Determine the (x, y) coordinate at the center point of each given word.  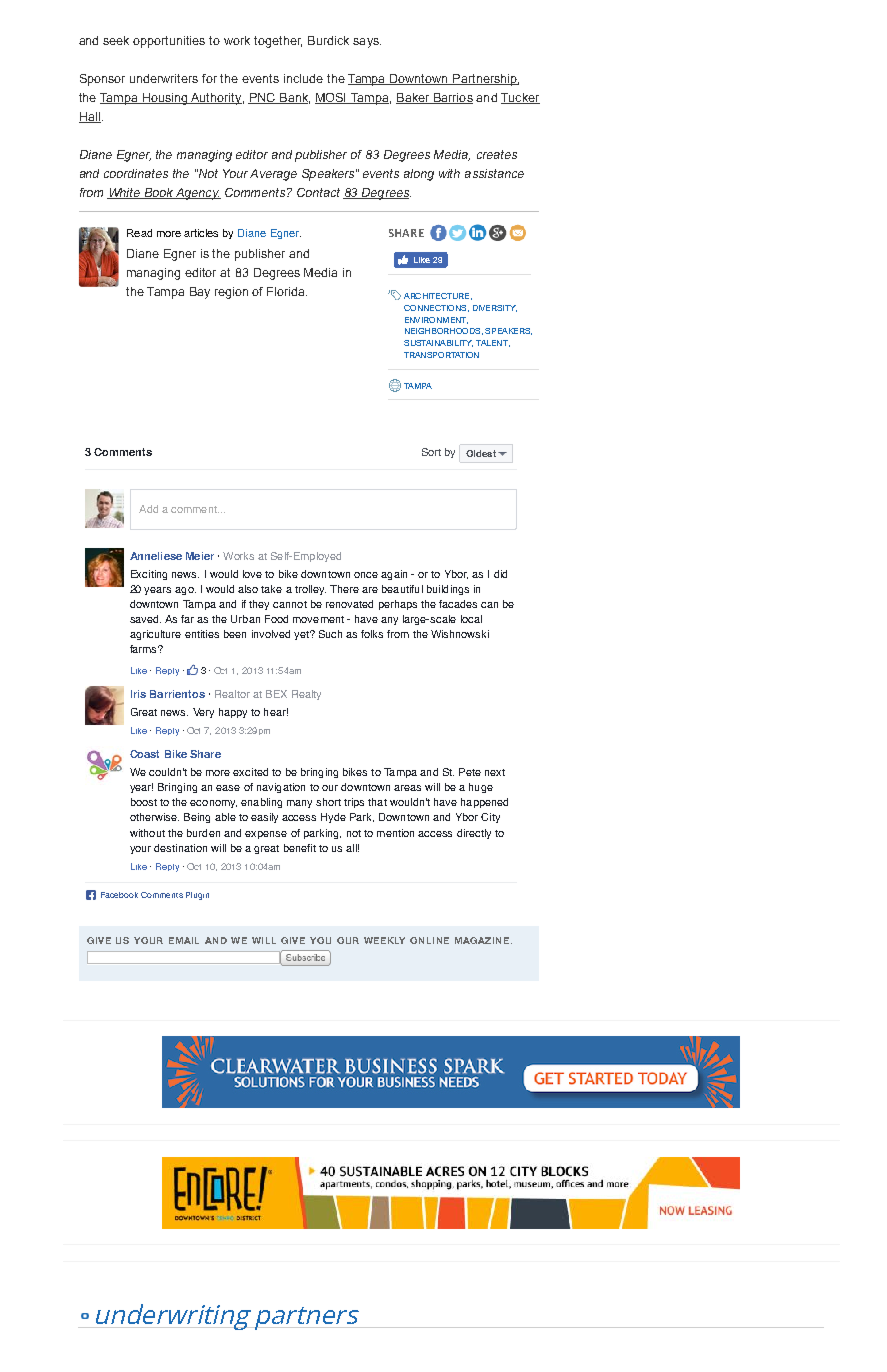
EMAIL (184, 940)
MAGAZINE (482, 940)
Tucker (520, 98)
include (303, 78)
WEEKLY (384, 940)
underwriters (164, 78)
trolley (310, 590)
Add (148, 509)
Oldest (481, 453)
